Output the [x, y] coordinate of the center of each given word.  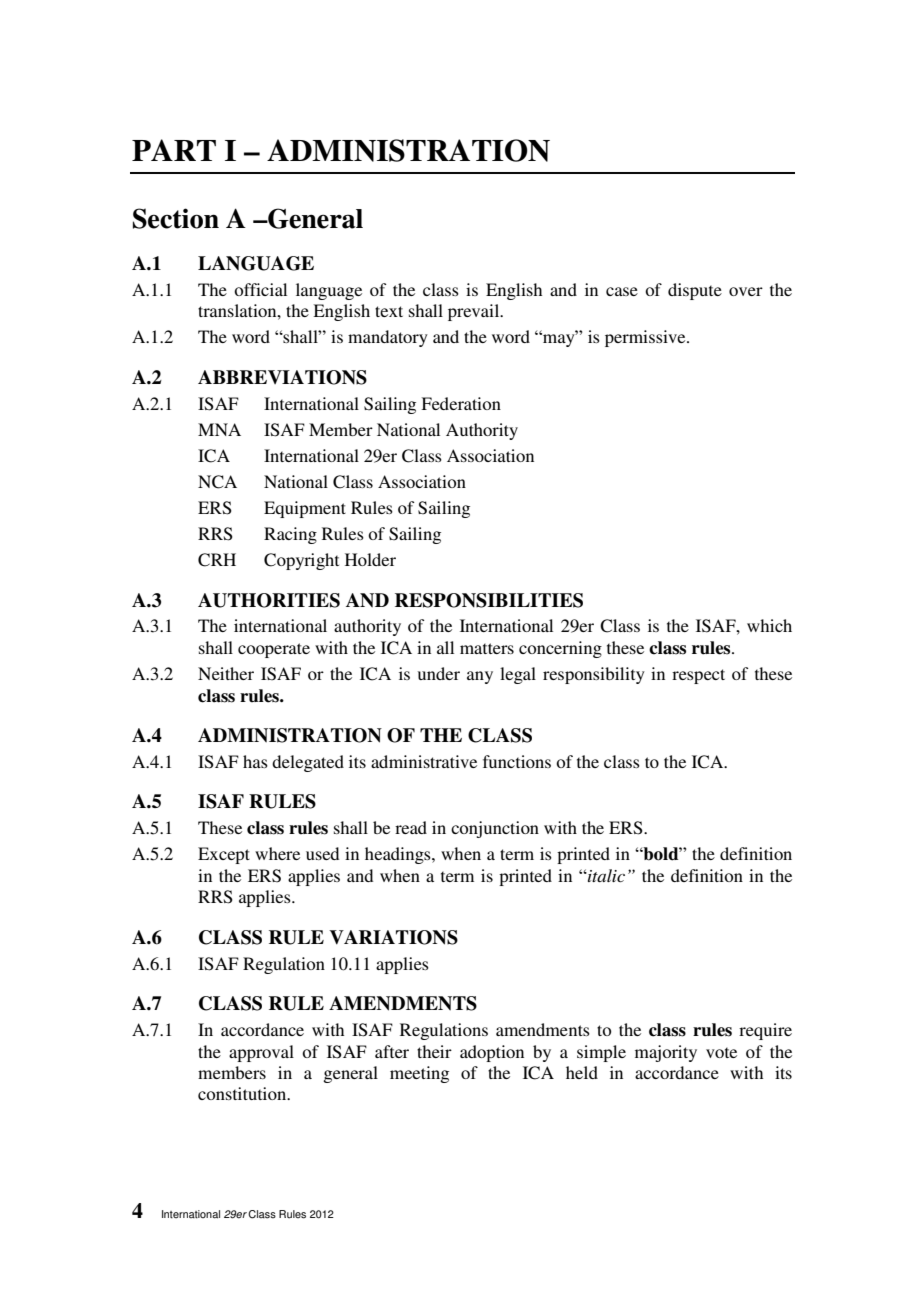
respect [698, 676]
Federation [461, 403]
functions [517, 761]
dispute [695, 291]
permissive [646, 338]
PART [174, 150]
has [255, 761]
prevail [475, 312]
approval [261, 1053]
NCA [217, 482]
